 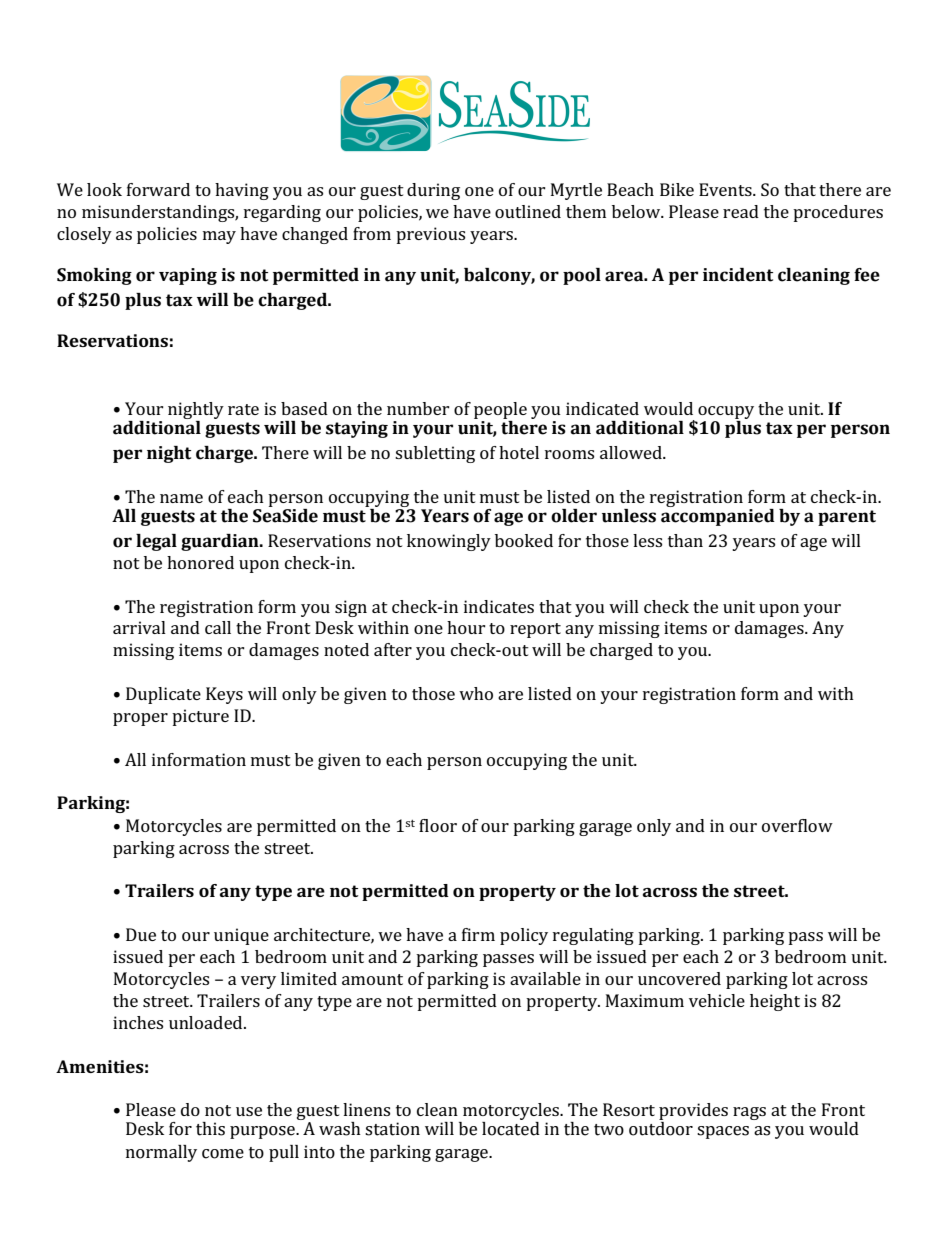 I want to click on forward, so click(x=158, y=189).
